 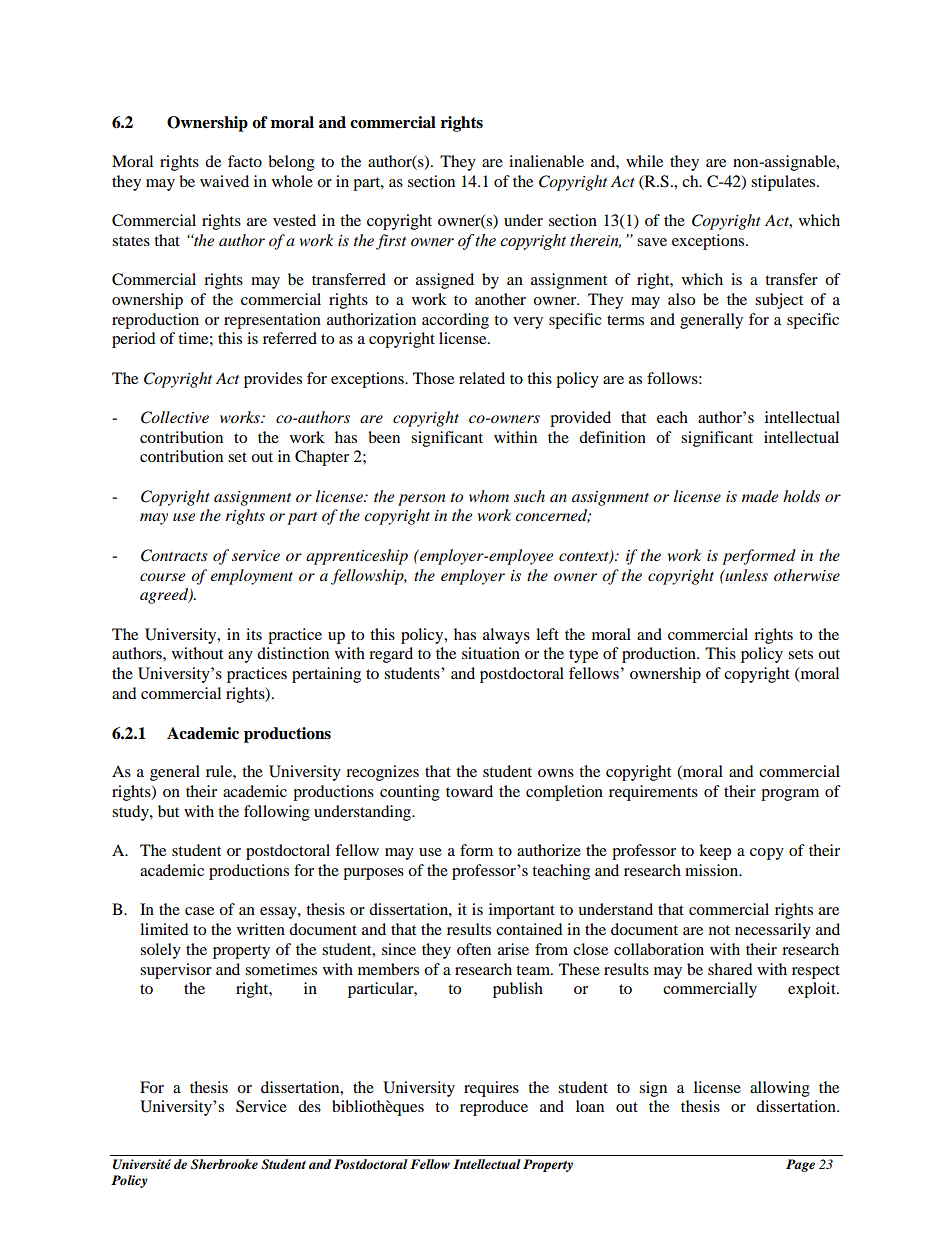 I want to click on mission, so click(x=713, y=870).
